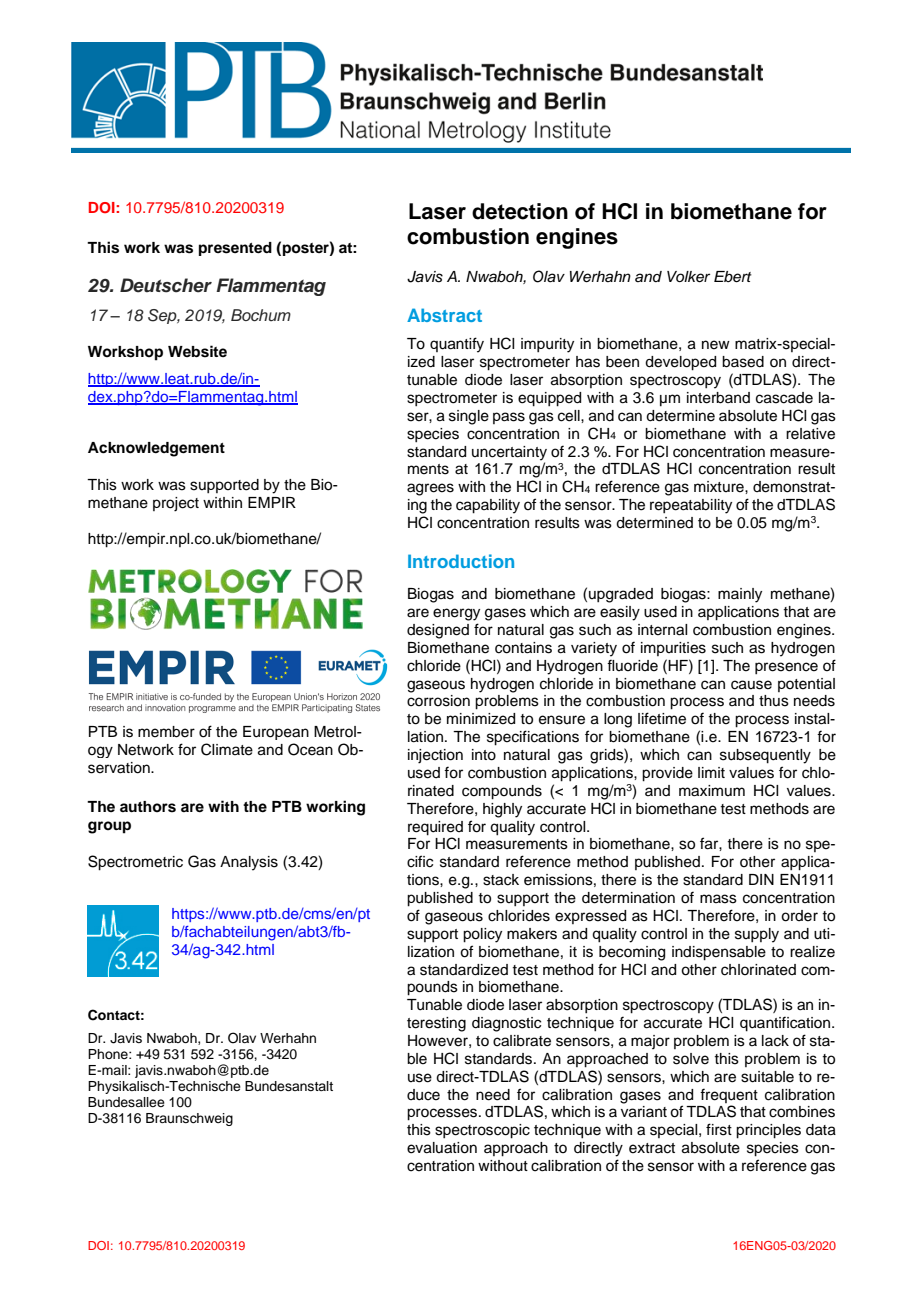 Image resolution: width=924 pixels, height=1308 pixels. Describe the element at coordinates (197, 351) in the screenshot. I see `Website` at that location.
